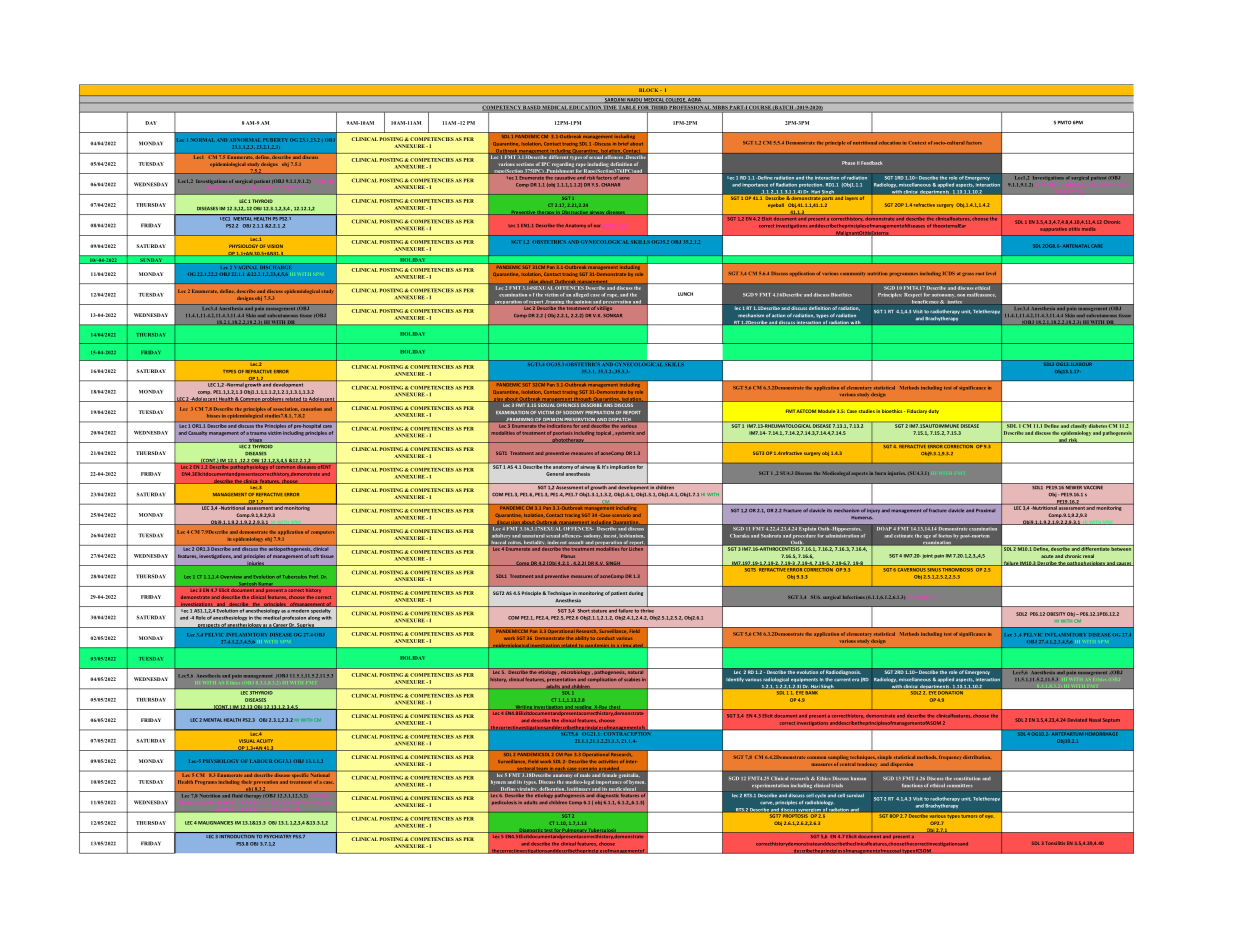 The image size is (1233, 952). What do you see at coordinates (266, 584) in the screenshot?
I see `Kumar` at bounding box center [266, 584].
